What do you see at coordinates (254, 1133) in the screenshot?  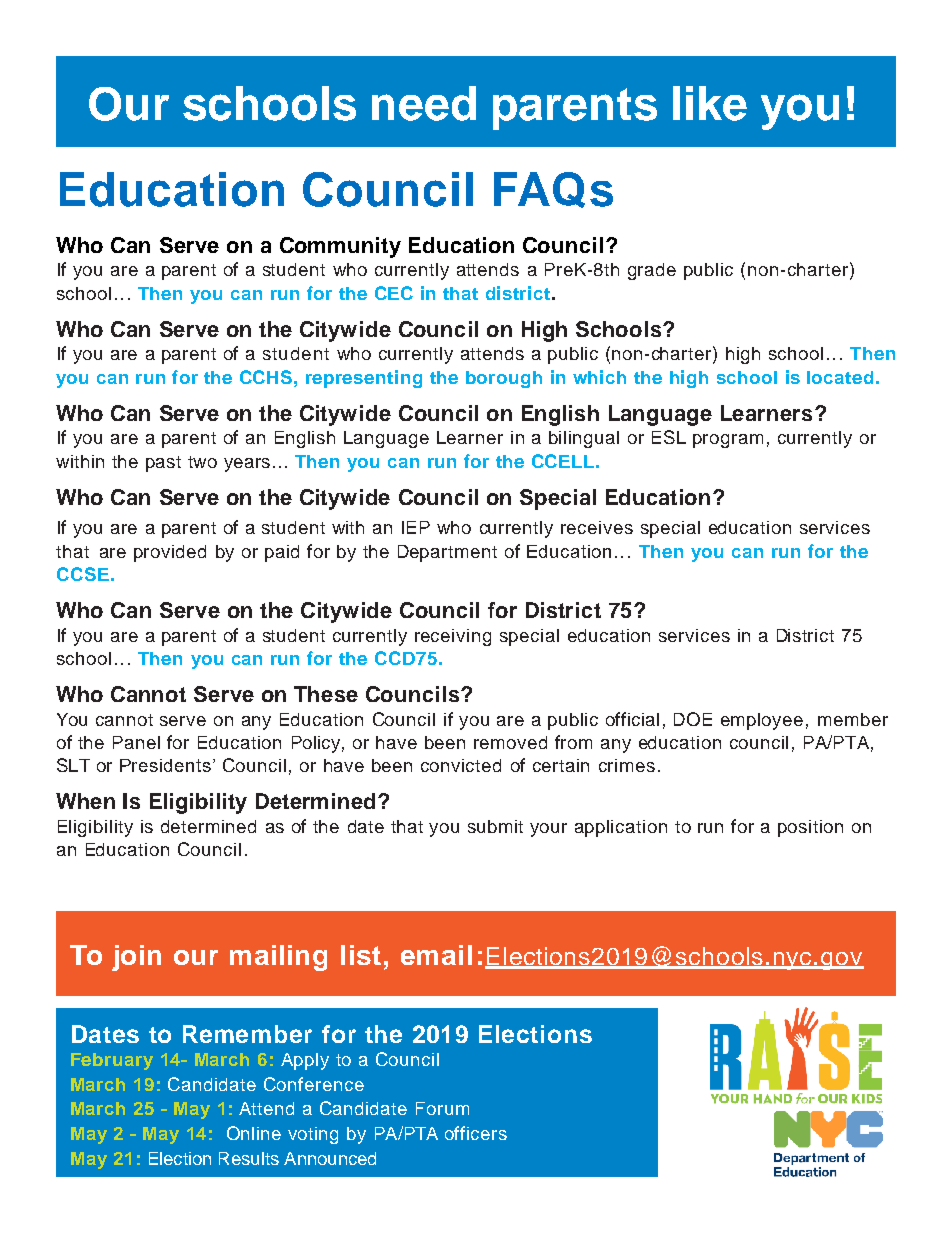 I see `Online` at bounding box center [254, 1133].
